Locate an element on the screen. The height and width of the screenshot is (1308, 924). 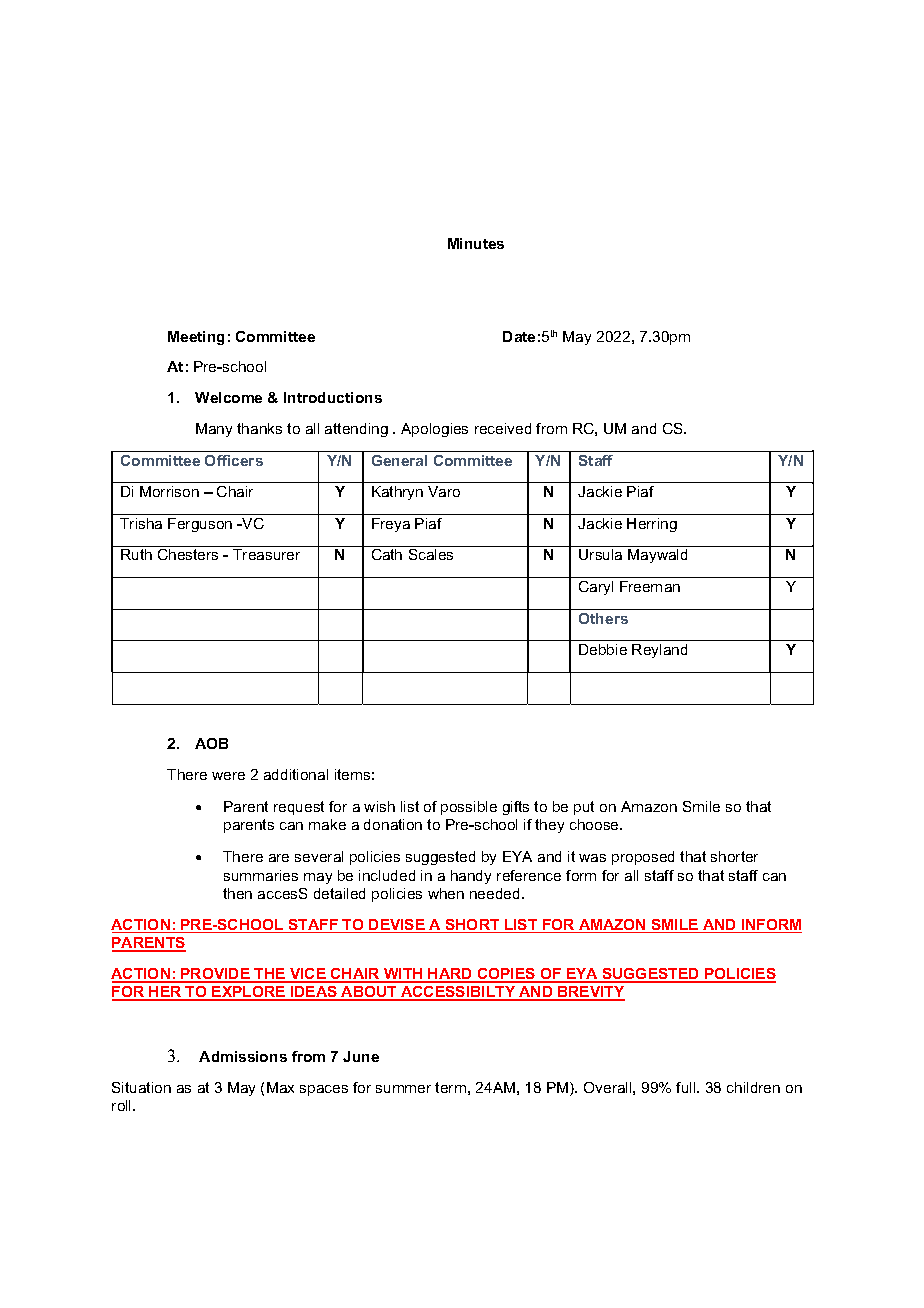
then is located at coordinates (237, 893).
